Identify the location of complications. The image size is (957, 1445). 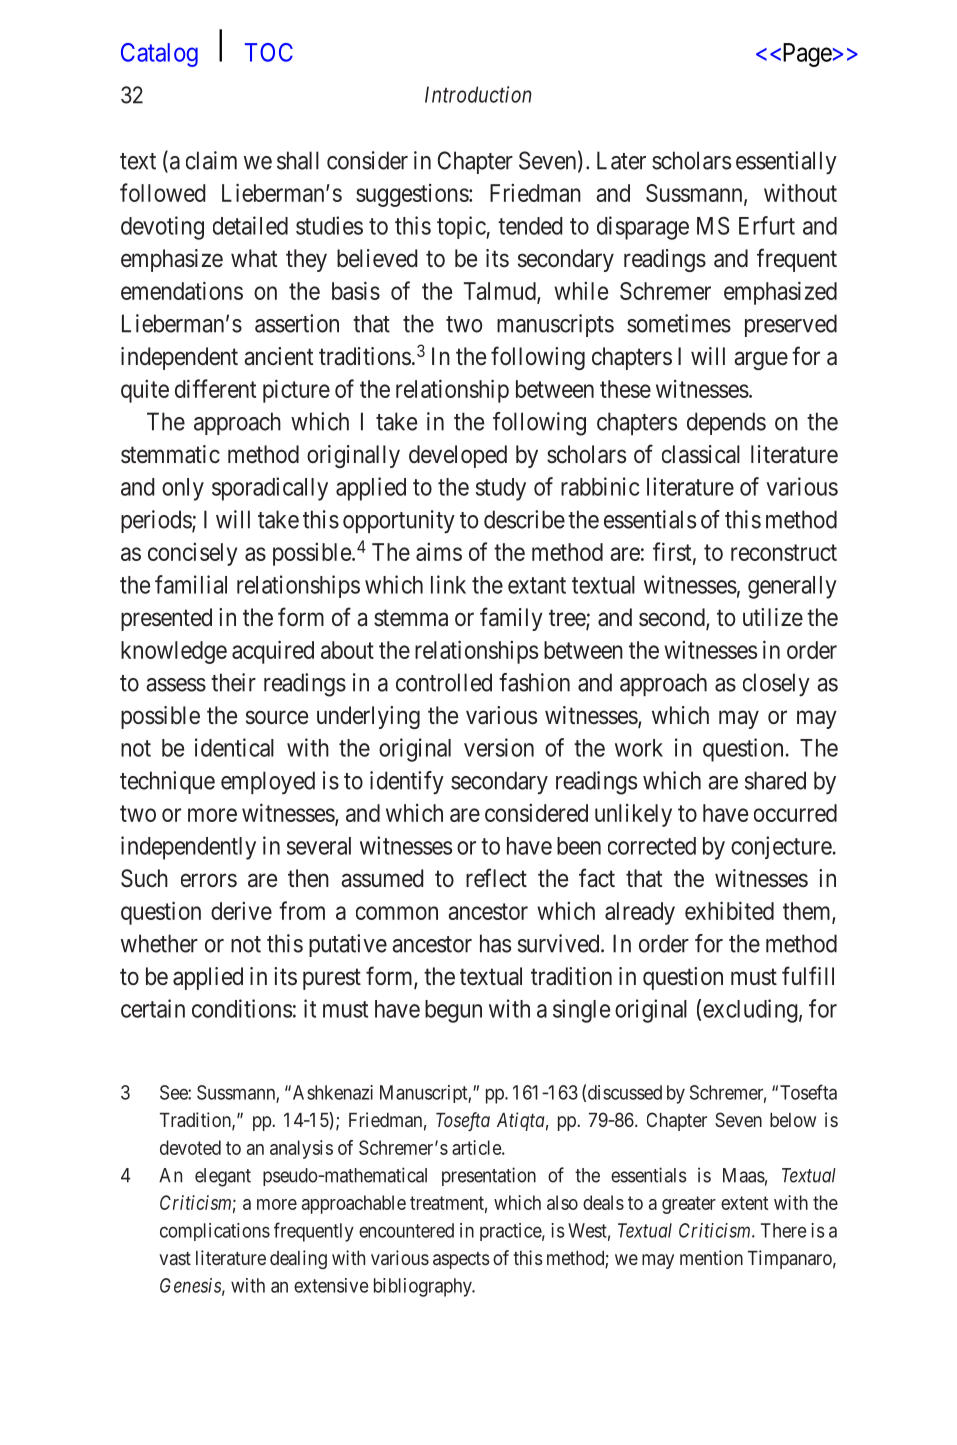
(215, 1232).
